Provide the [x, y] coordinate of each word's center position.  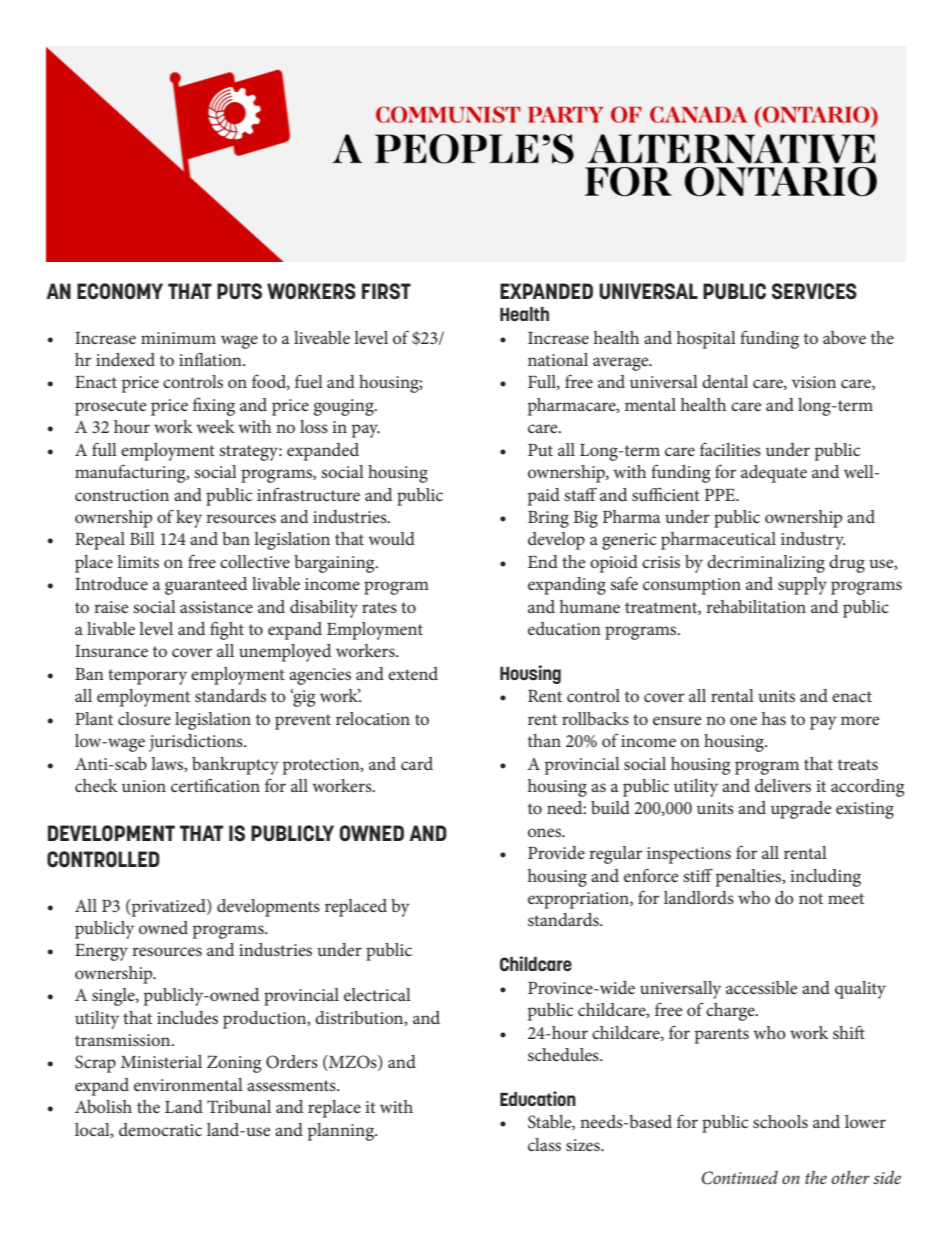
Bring [548, 519]
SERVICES [814, 291]
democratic [160, 1129]
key [189, 519]
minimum [178, 338]
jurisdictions [197, 743]
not [811, 898]
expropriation [579, 900]
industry [813, 541]
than [544, 740]
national [558, 359]
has [774, 718]
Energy [101, 952]
